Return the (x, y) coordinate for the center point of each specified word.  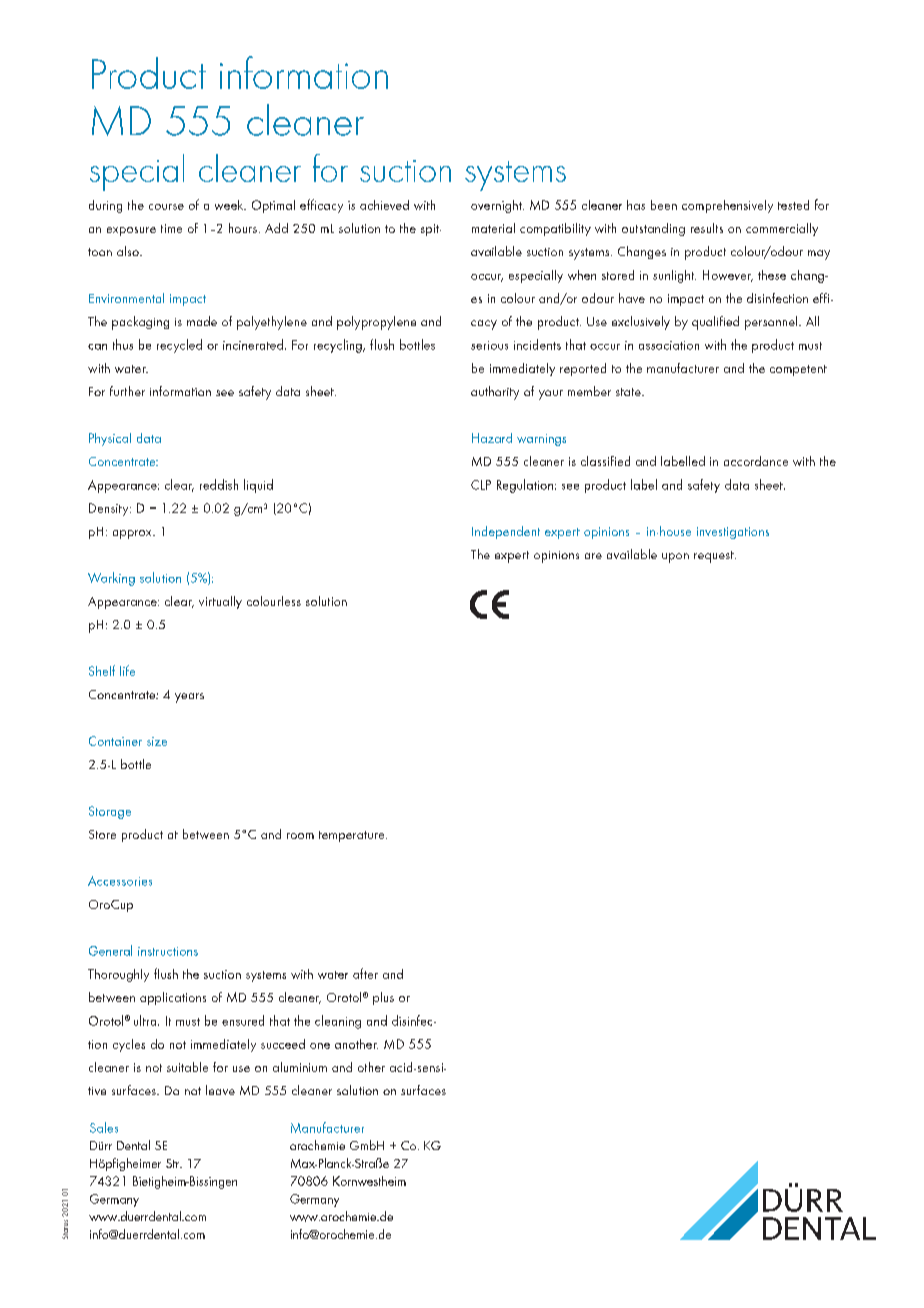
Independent (506, 532)
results (707, 228)
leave (220, 1090)
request (715, 557)
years (189, 698)
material (493, 228)
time (171, 228)
